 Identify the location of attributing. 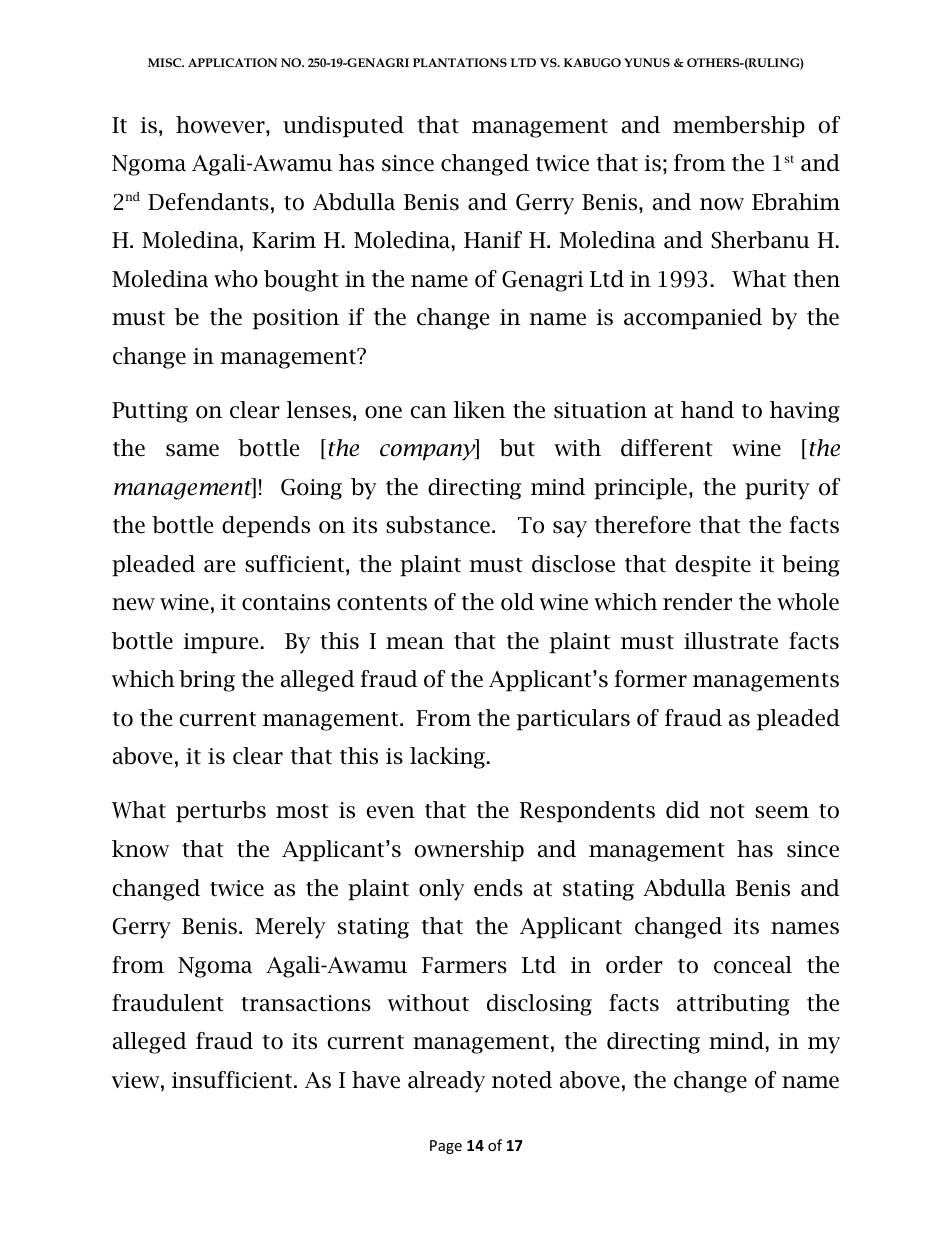
(733, 1005).
